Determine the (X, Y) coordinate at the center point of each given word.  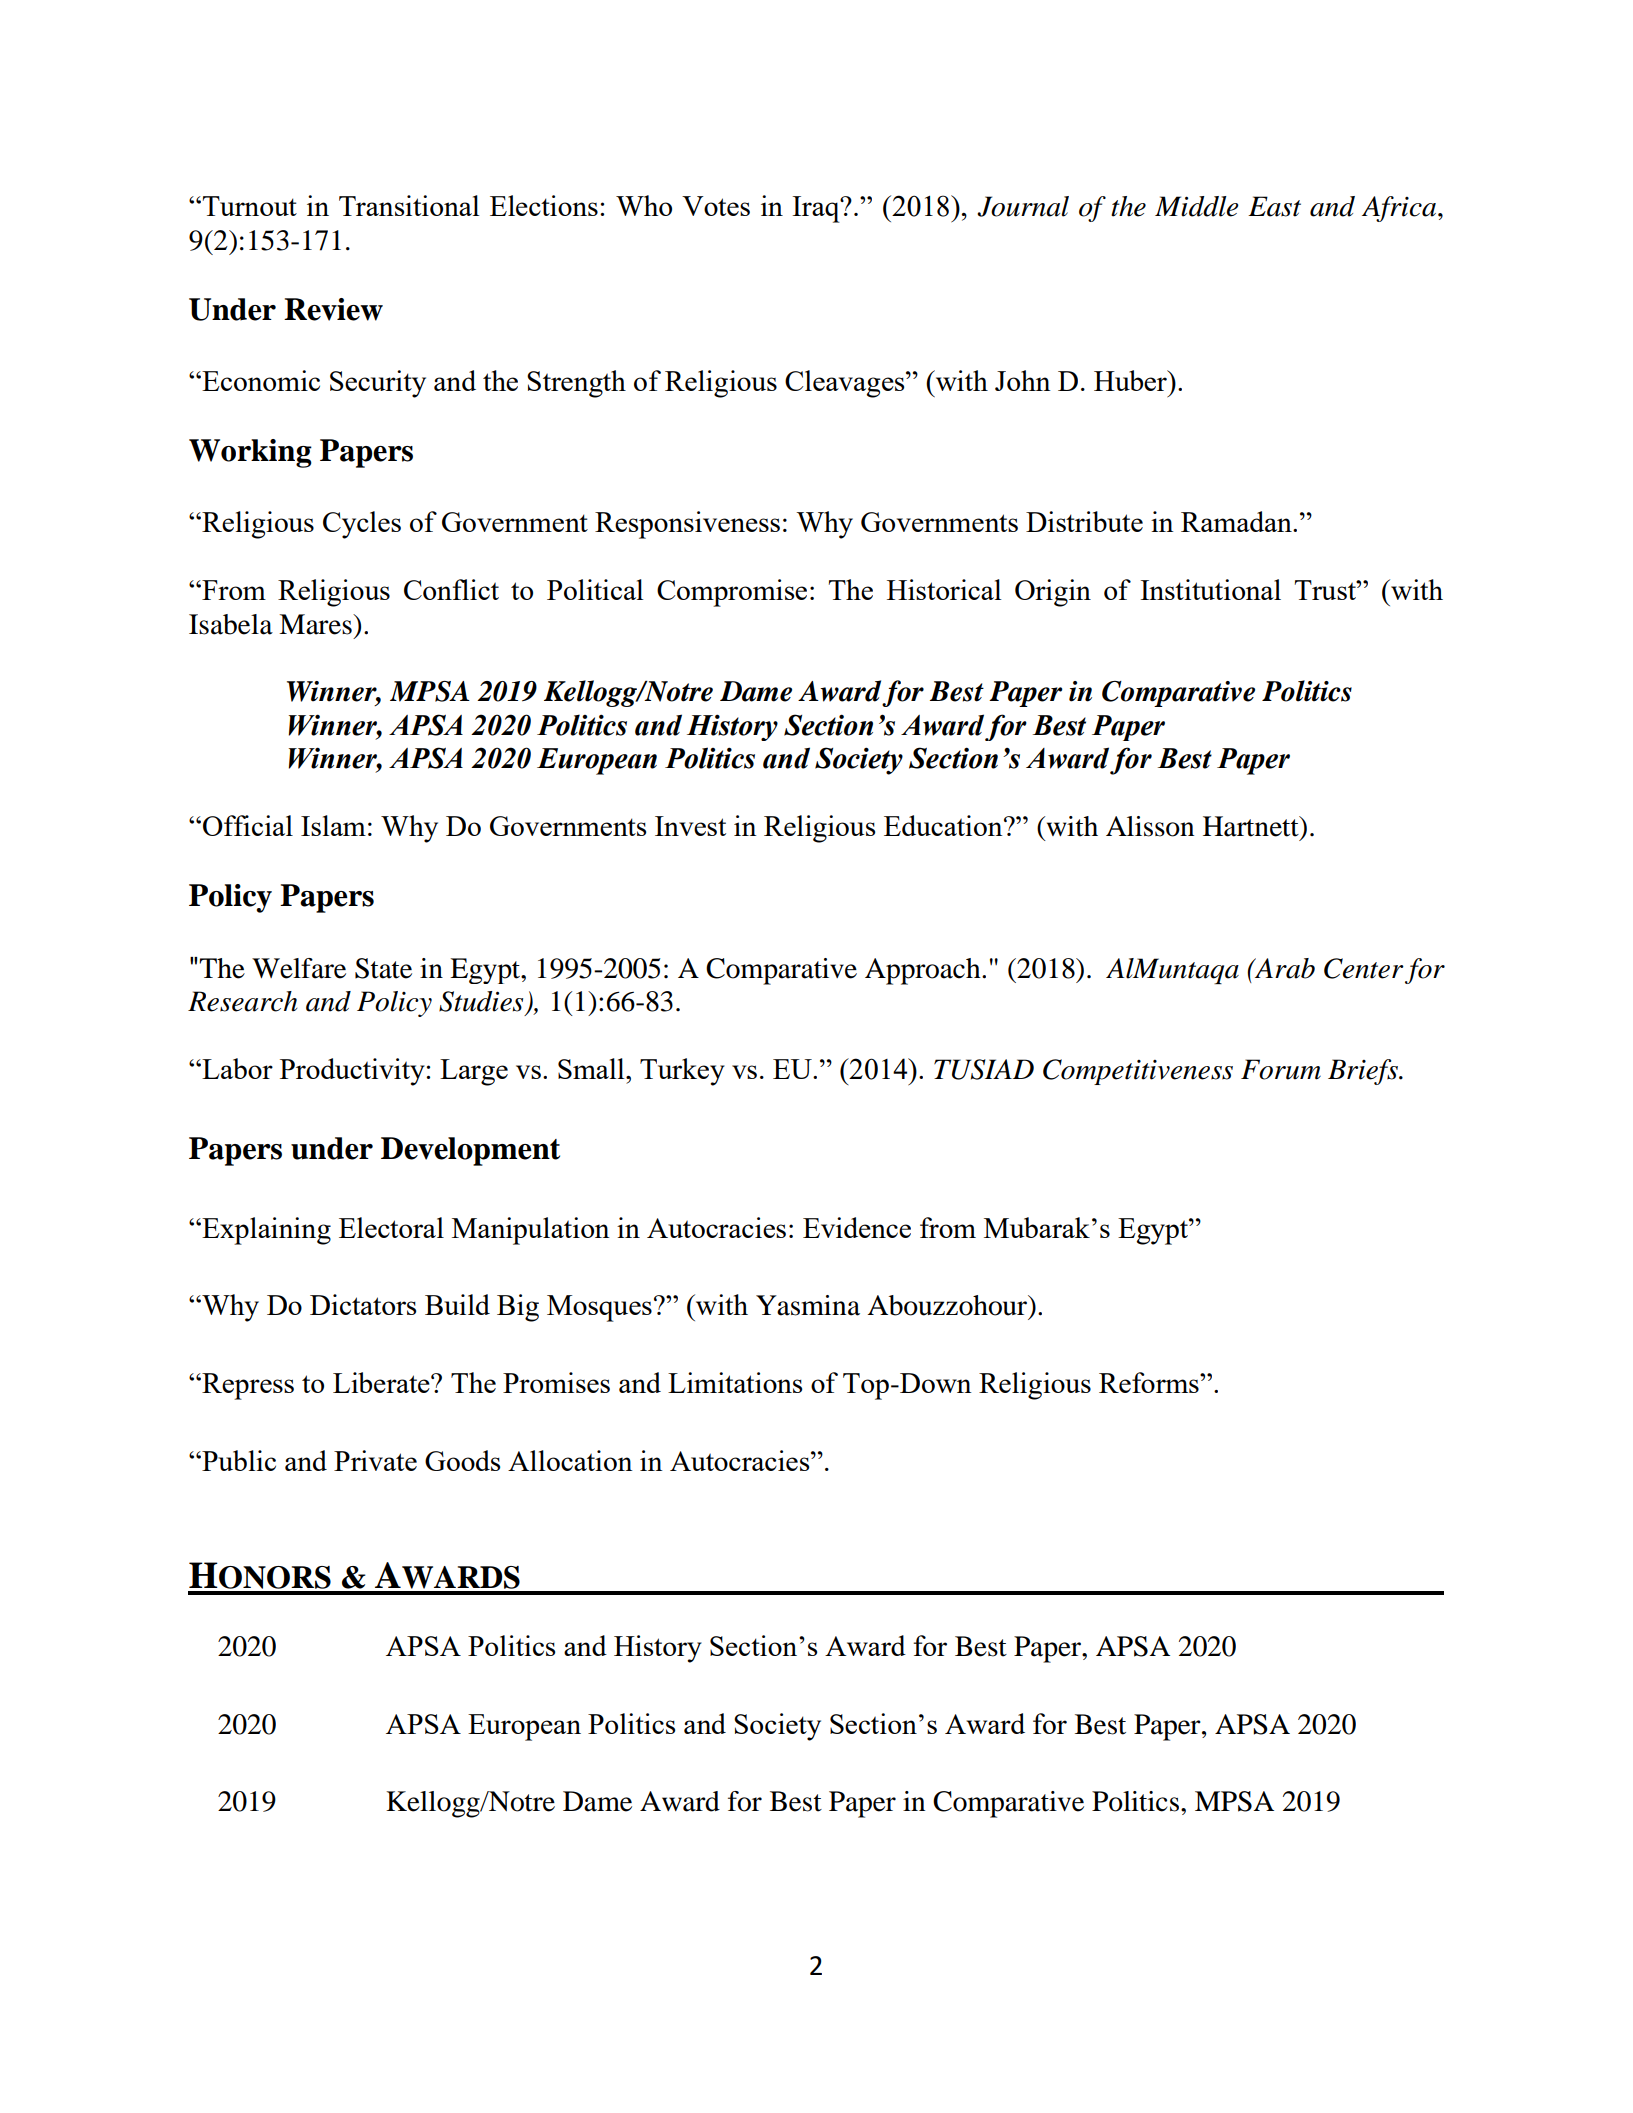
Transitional (409, 205)
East (1274, 206)
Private (375, 1460)
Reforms (1150, 1382)
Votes (716, 206)
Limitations (735, 1382)
